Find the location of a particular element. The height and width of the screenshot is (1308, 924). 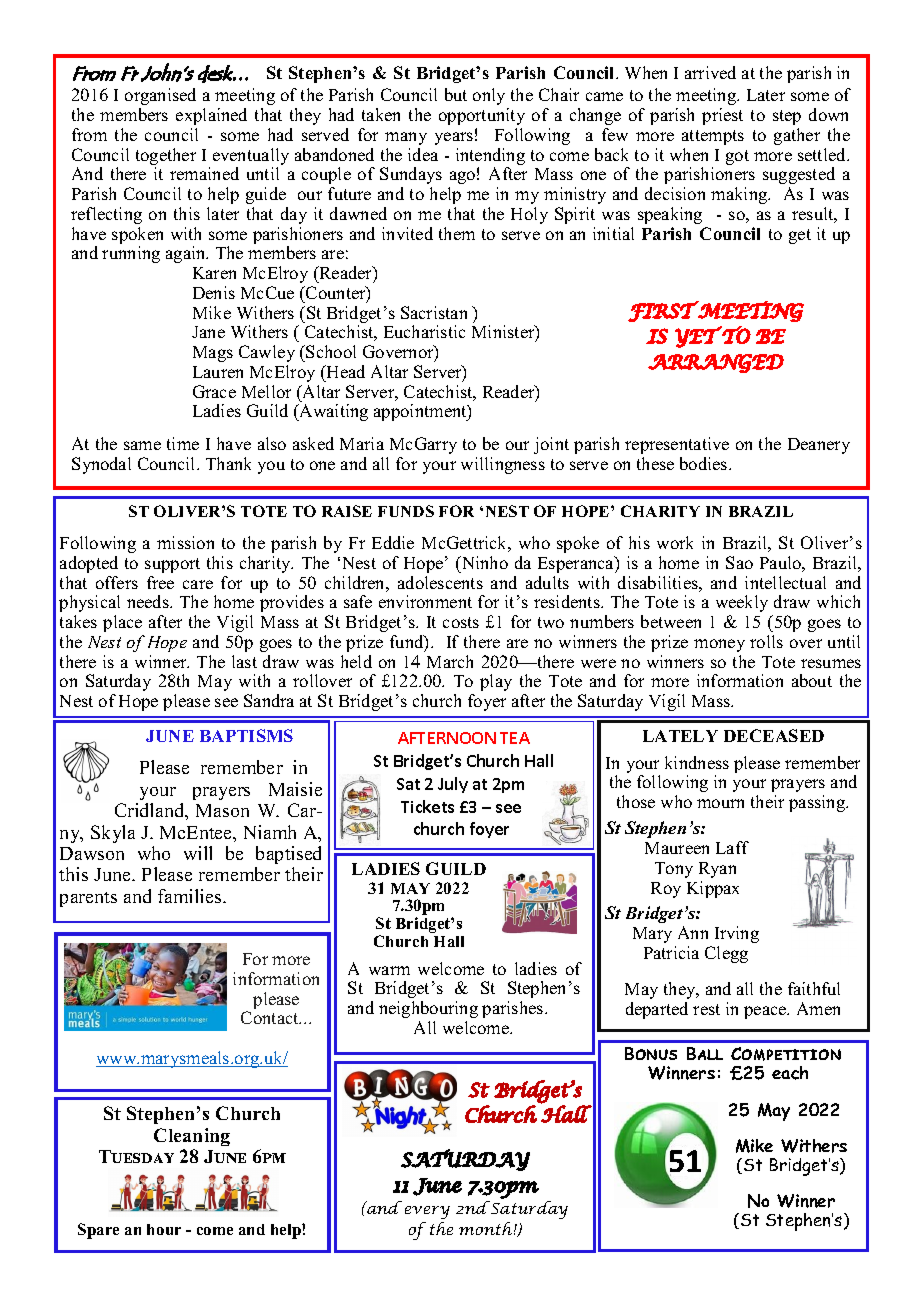

but is located at coordinates (456, 94).
